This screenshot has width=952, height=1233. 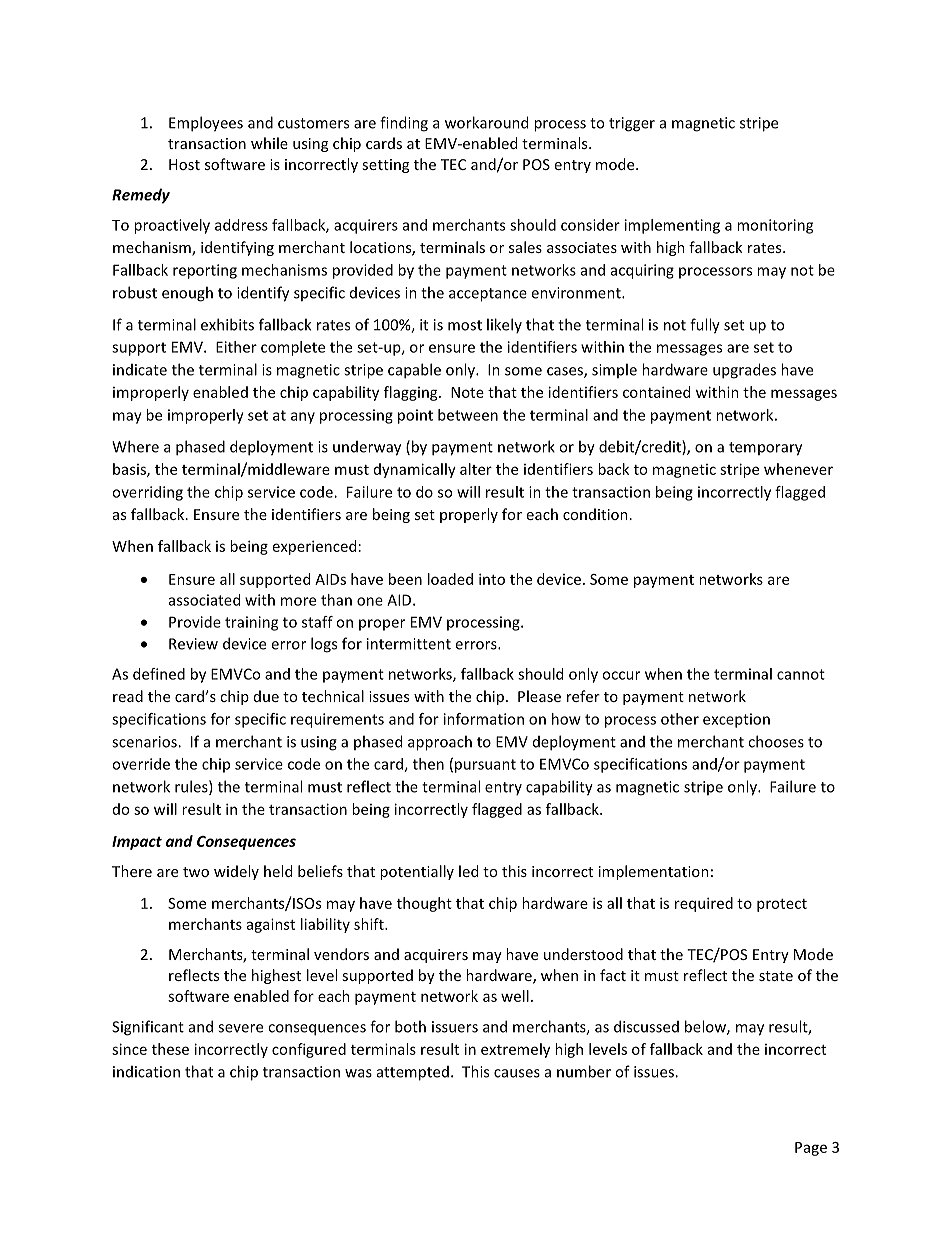 I want to click on causes, so click(x=517, y=1073).
